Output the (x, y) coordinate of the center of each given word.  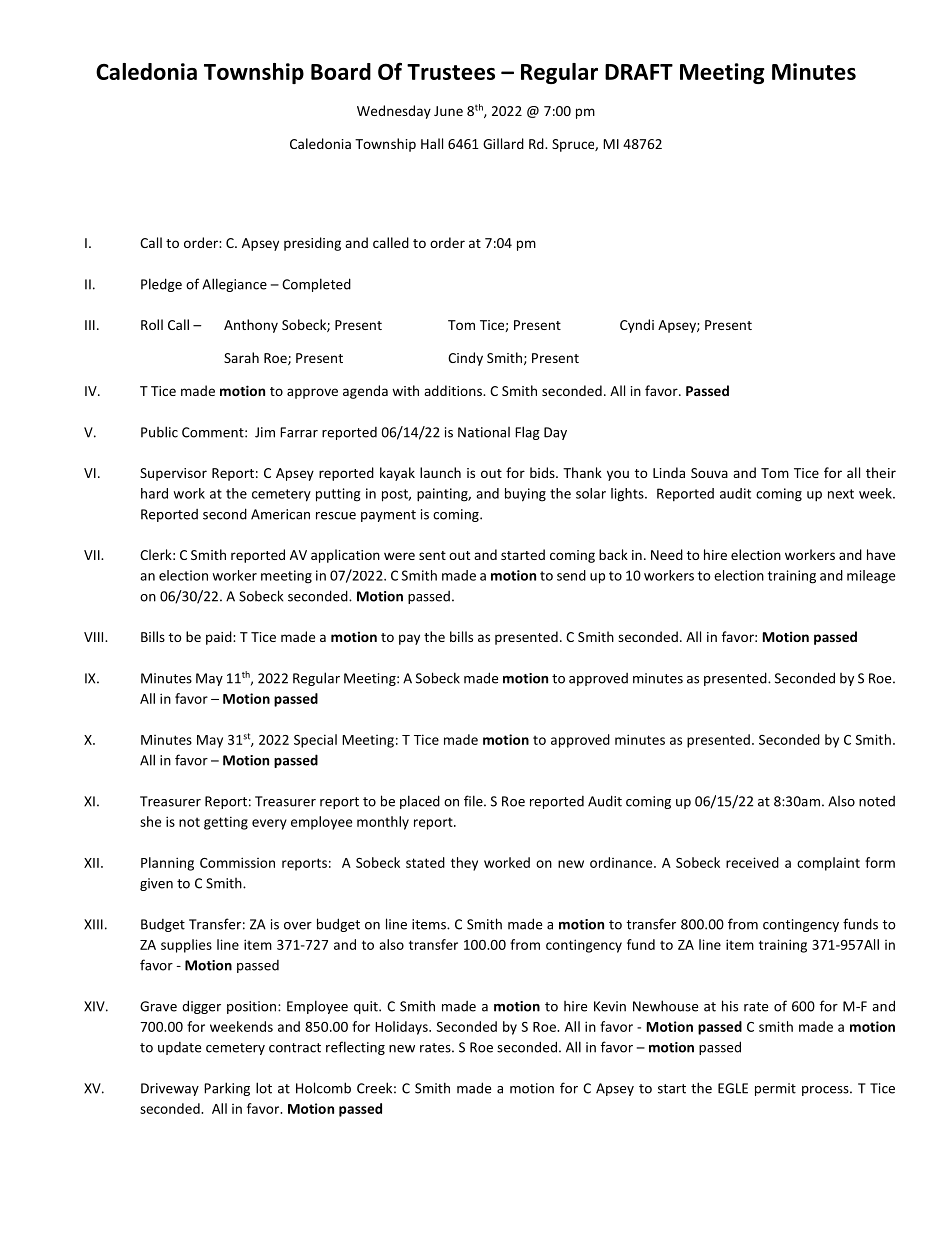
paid (220, 638)
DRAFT (639, 72)
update (179, 1048)
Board (341, 71)
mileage (871, 577)
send (571, 575)
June (448, 111)
